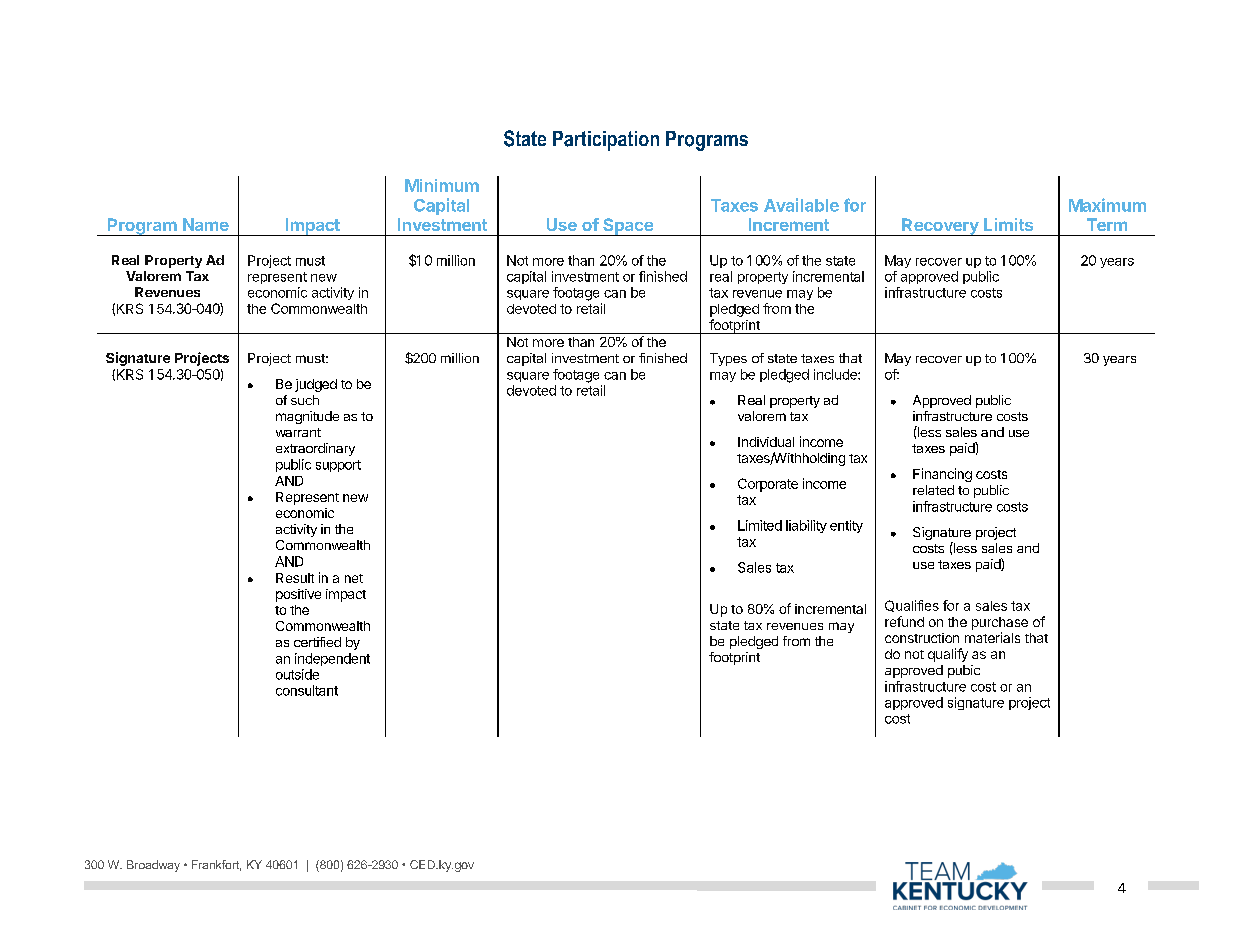 The image size is (1233, 952). I want to click on such, so click(305, 400).
